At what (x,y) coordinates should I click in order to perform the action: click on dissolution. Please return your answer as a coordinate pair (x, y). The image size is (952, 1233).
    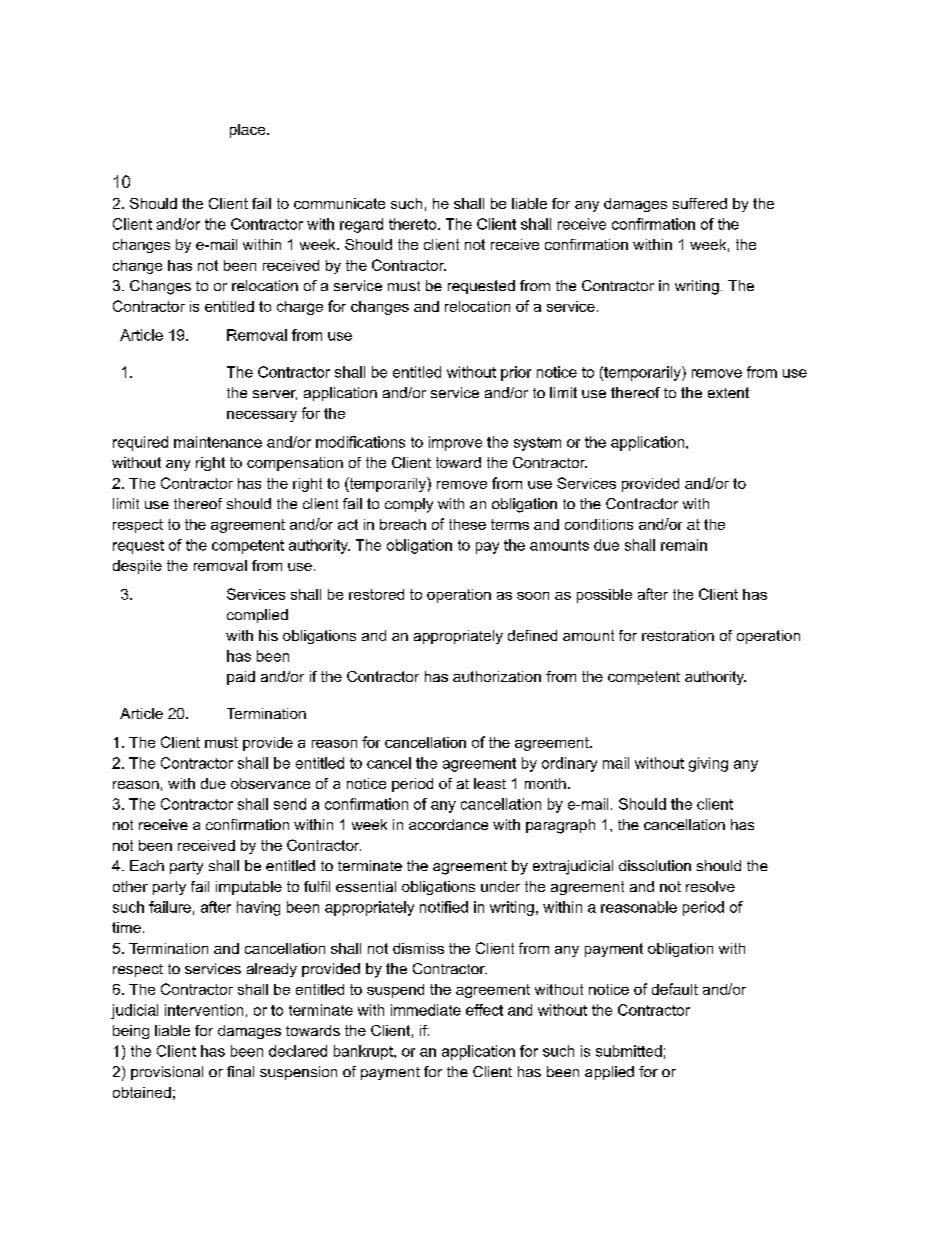
    Looking at the image, I should click on (655, 865).
